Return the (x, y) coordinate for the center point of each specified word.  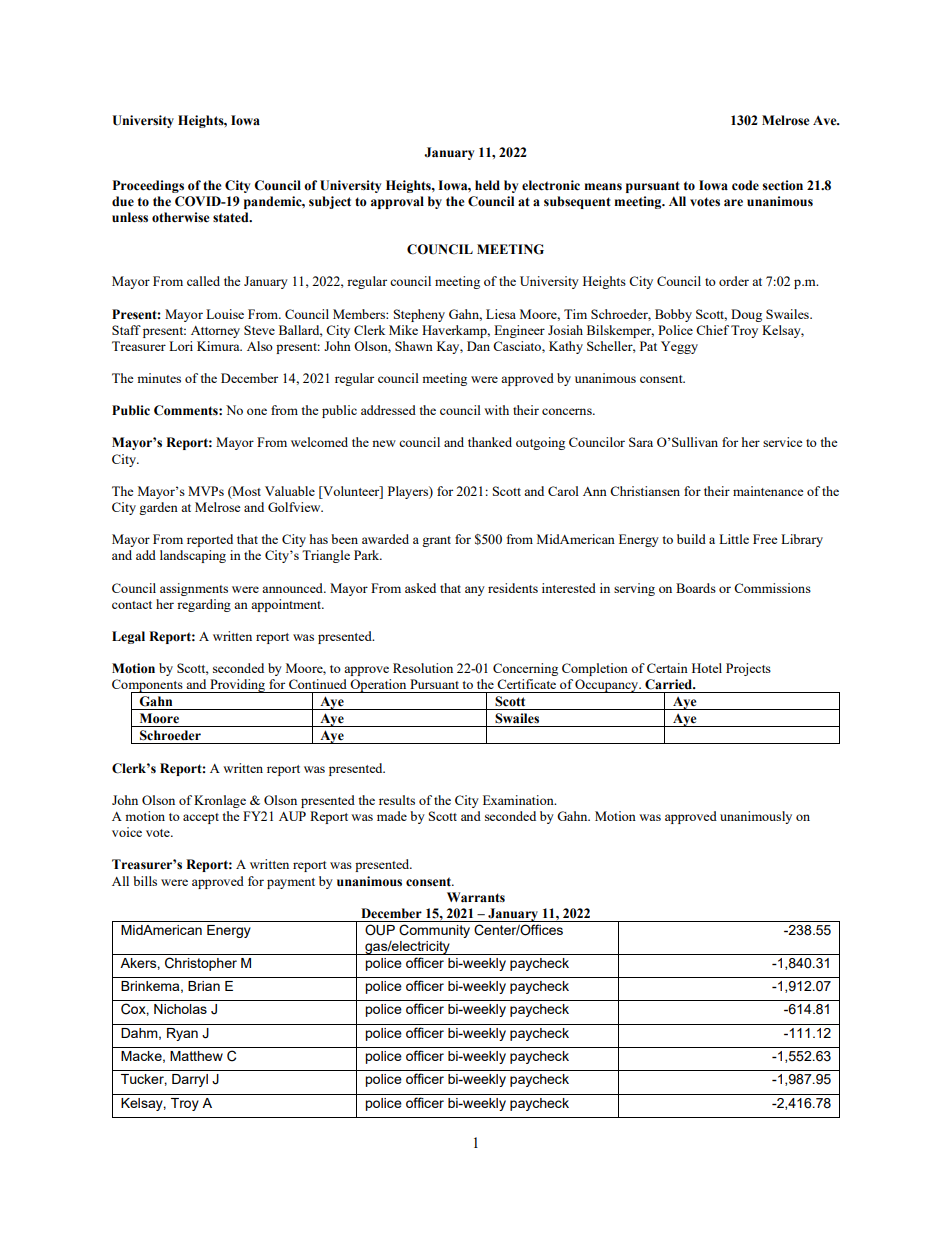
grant (436, 541)
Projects (748, 669)
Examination (519, 800)
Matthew (196, 1056)
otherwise (181, 217)
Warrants (476, 897)
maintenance (768, 491)
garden (158, 508)
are (733, 203)
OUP (380, 930)
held (487, 185)
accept (201, 818)
